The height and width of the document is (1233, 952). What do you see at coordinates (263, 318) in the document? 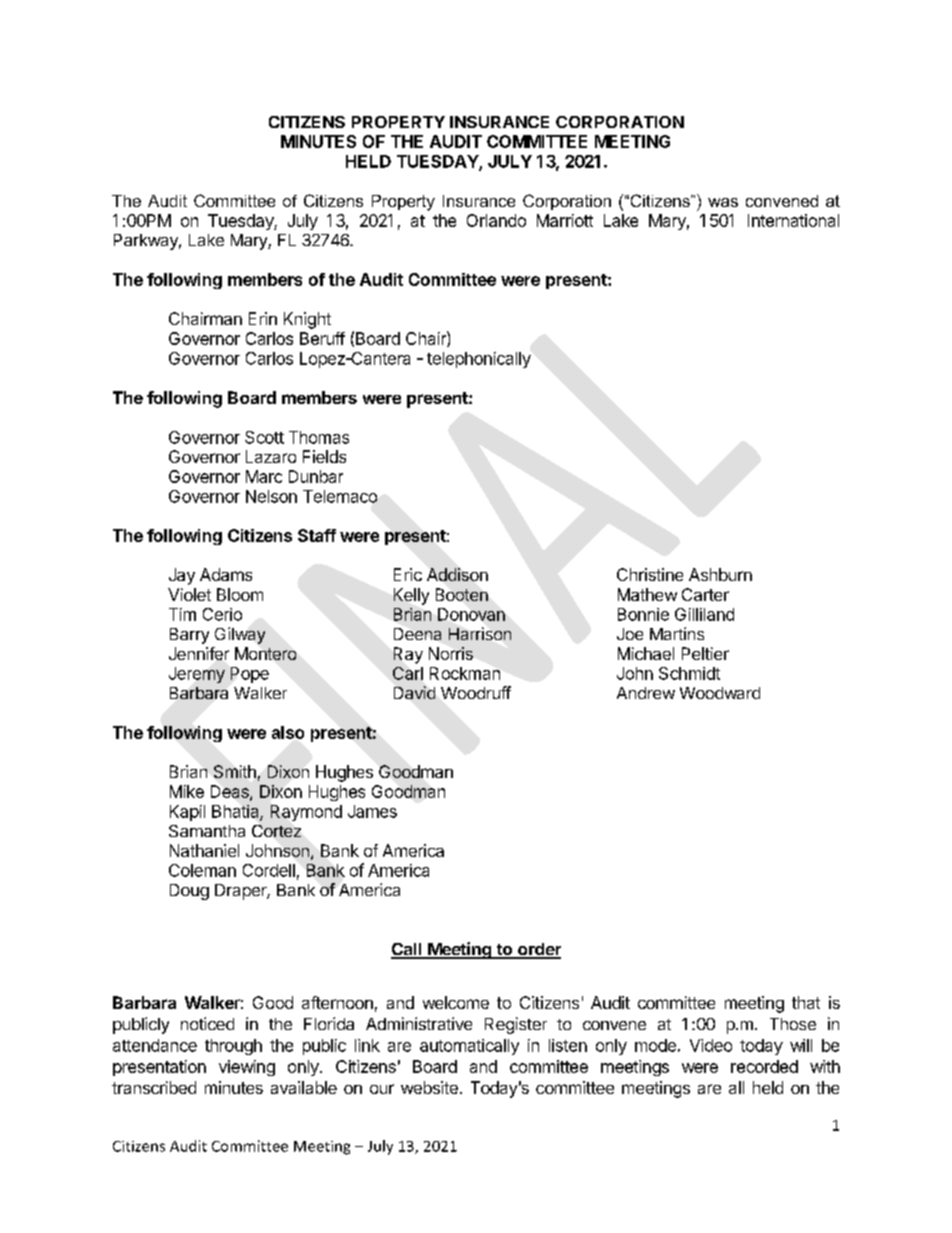
I see `Erin` at bounding box center [263, 318].
